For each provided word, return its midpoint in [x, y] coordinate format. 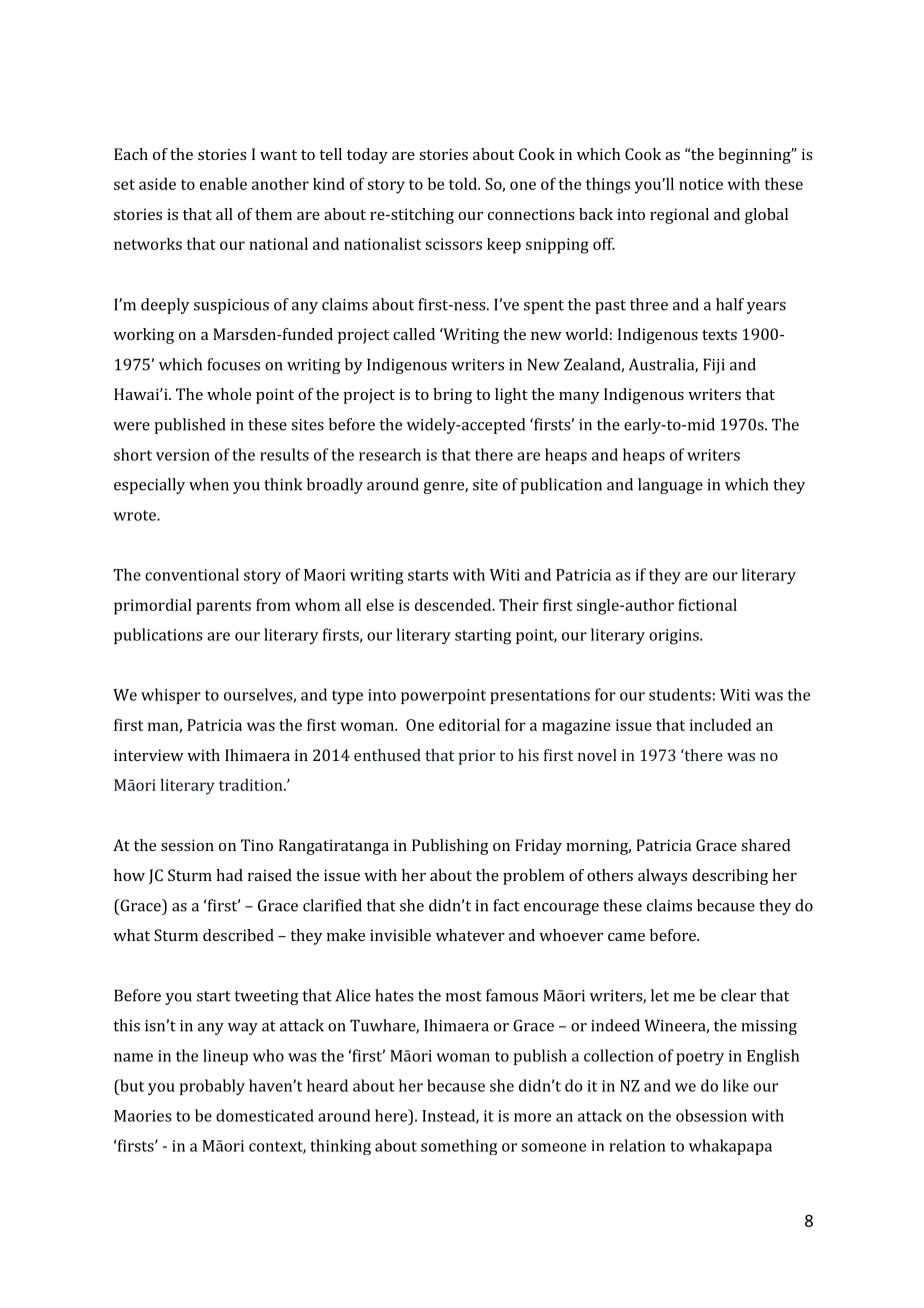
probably [212, 1087]
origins [675, 637]
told [464, 183]
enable [223, 183]
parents [223, 607]
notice [701, 184]
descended [454, 604]
